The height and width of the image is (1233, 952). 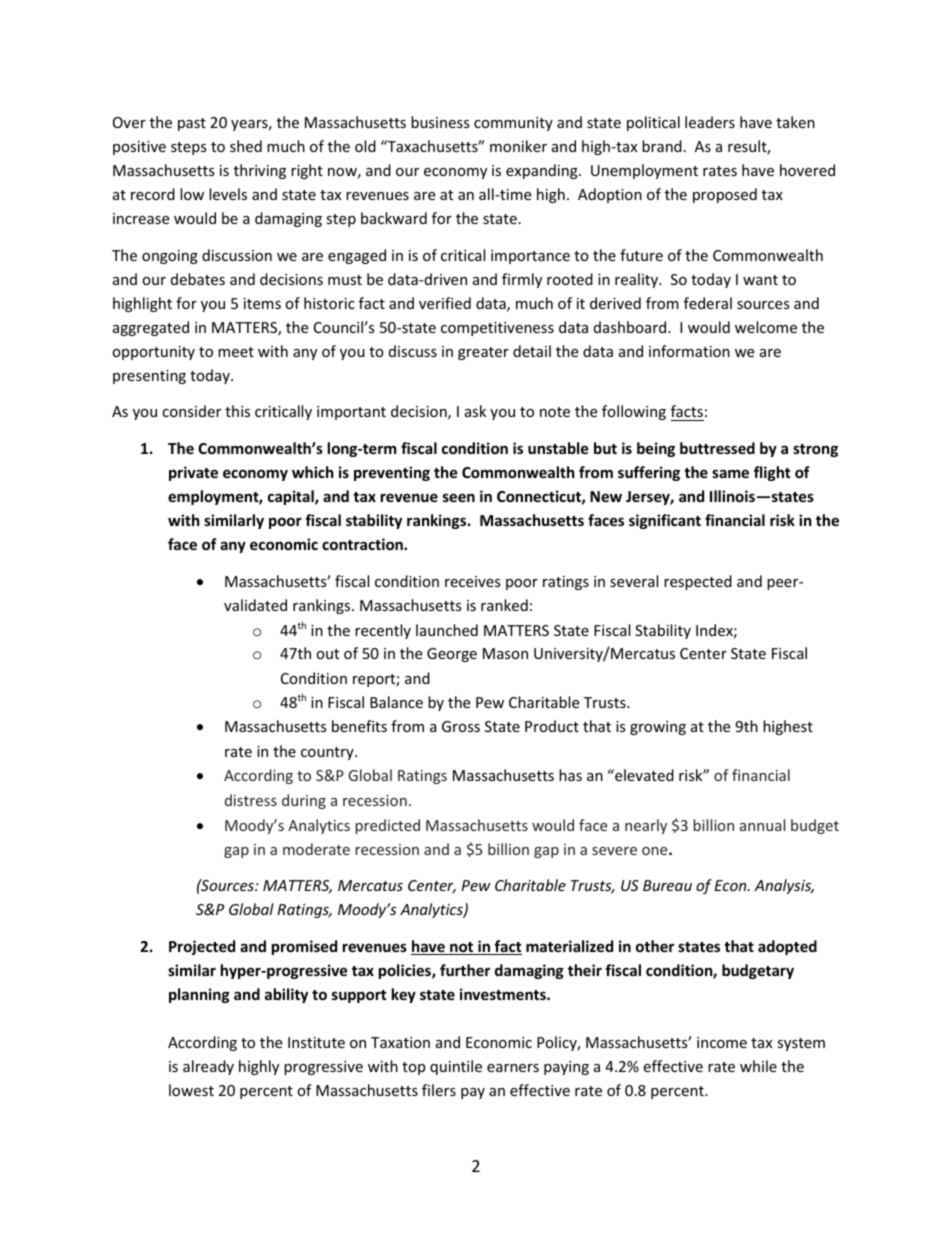 What do you see at coordinates (327, 654) in the image?
I see `out` at bounding box center [327, 654].
